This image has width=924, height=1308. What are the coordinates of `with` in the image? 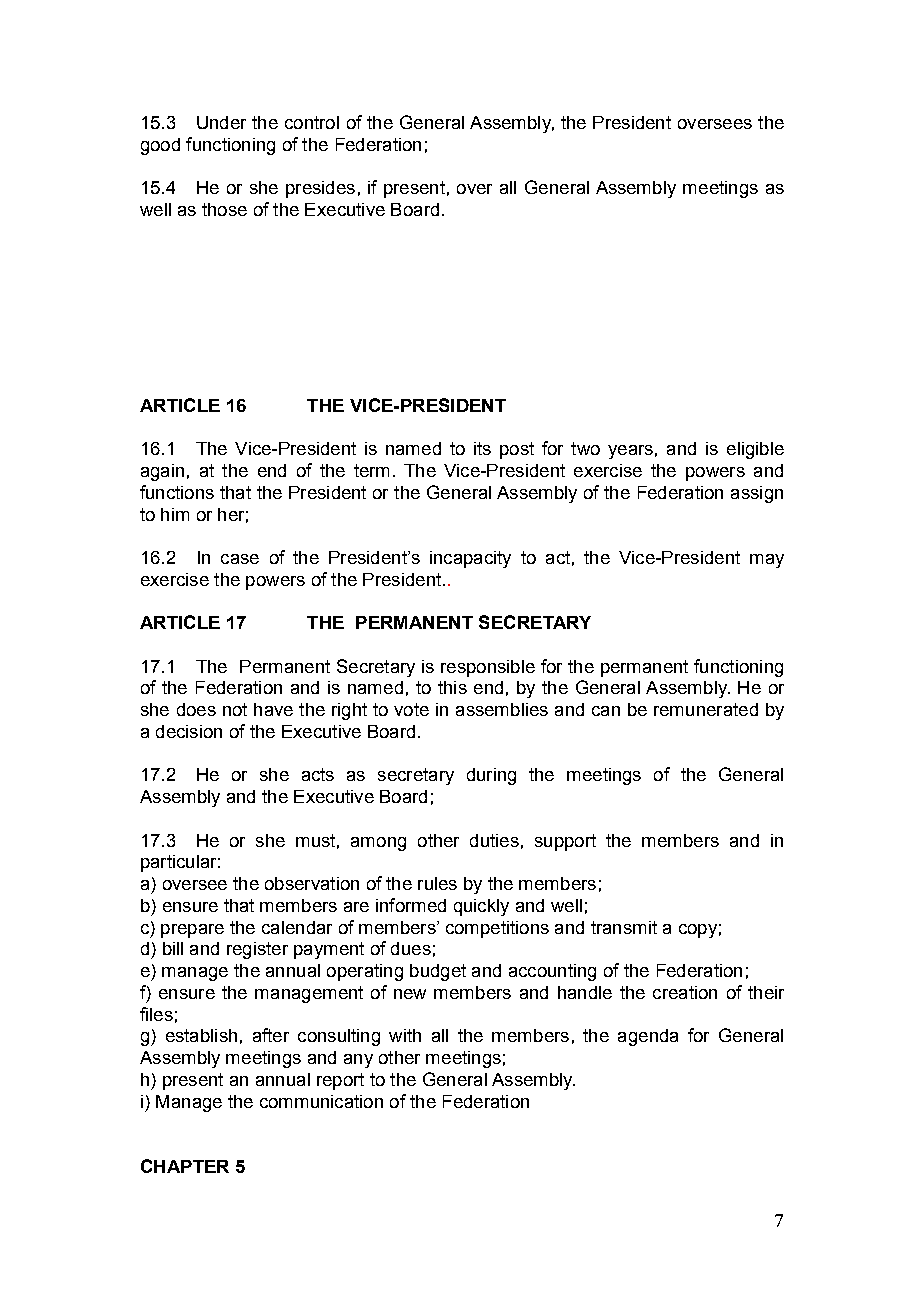 It's located at (405, 1035).
